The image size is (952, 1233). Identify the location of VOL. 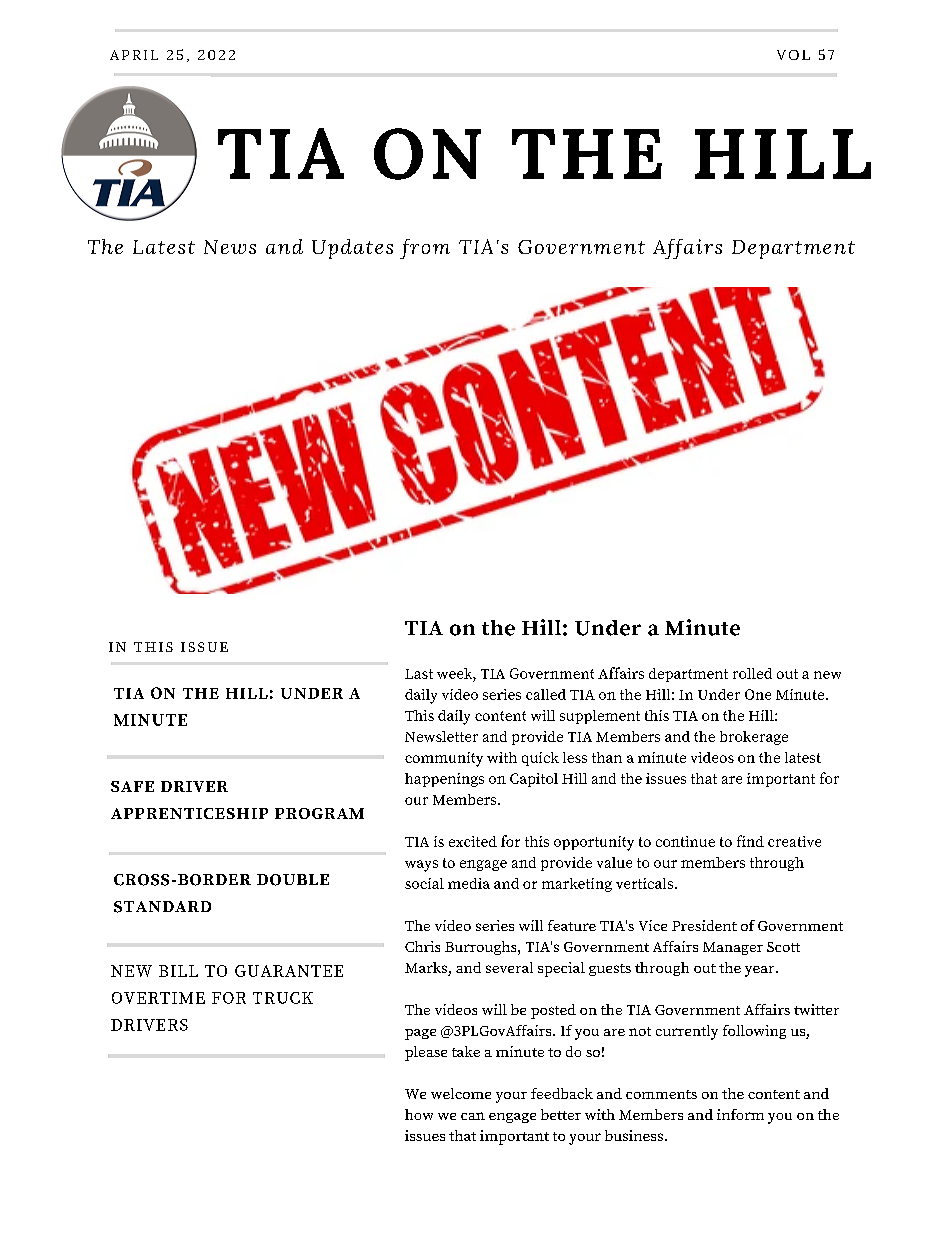
(793, 55).
